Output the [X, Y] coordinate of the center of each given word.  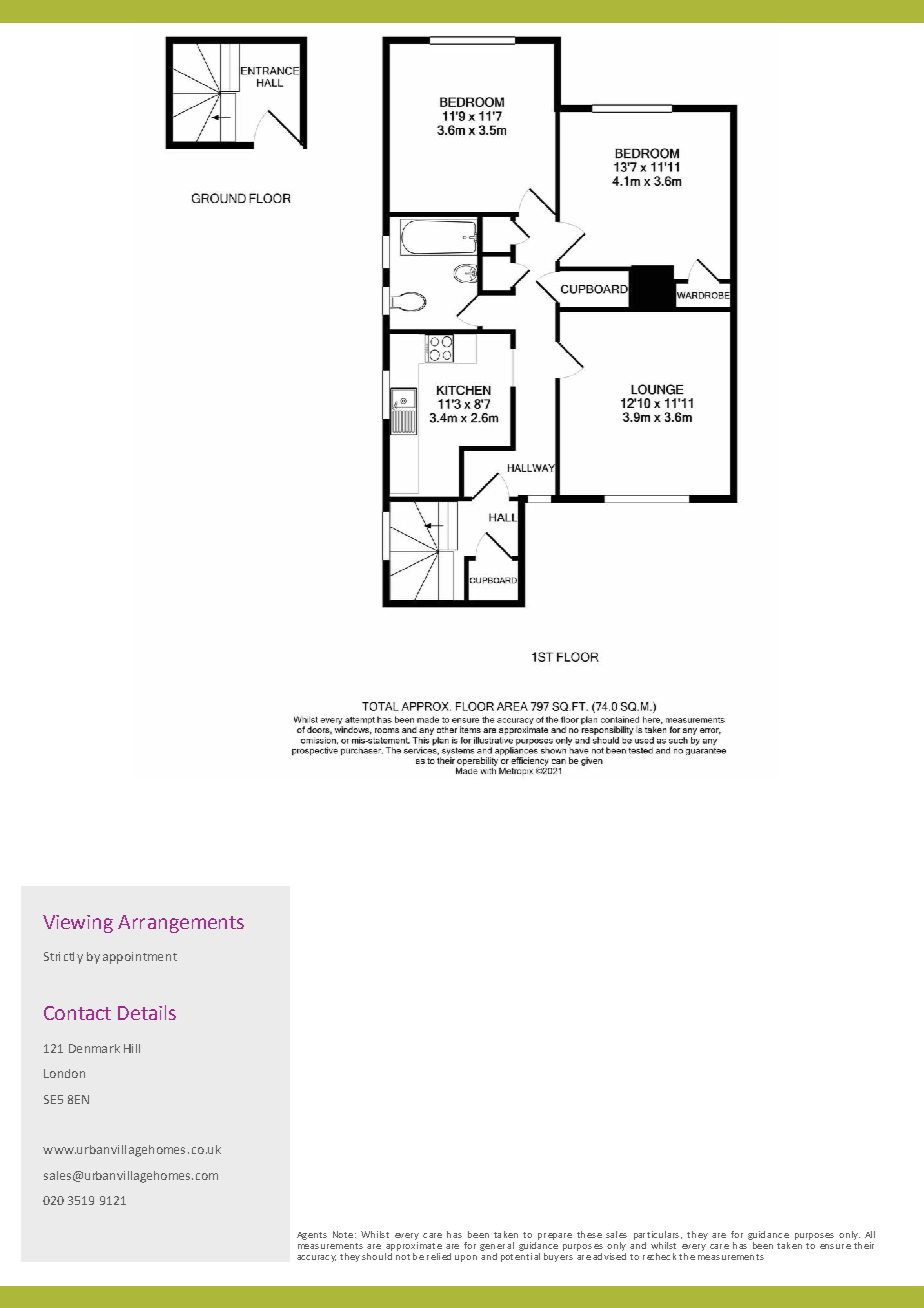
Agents [312, 1236]
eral [505, 1245]
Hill [132, 1048]
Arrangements [181, 924]
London [64, 1073]
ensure [835, 1246]
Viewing [78, 924]
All [870, 1234]
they [350, 1257]
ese [594, 1235]
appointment [140, 958]
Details [147, 1012]
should [377, 1256]
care [719, 1246]
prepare [555, 1236]
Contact [77, 1013]
